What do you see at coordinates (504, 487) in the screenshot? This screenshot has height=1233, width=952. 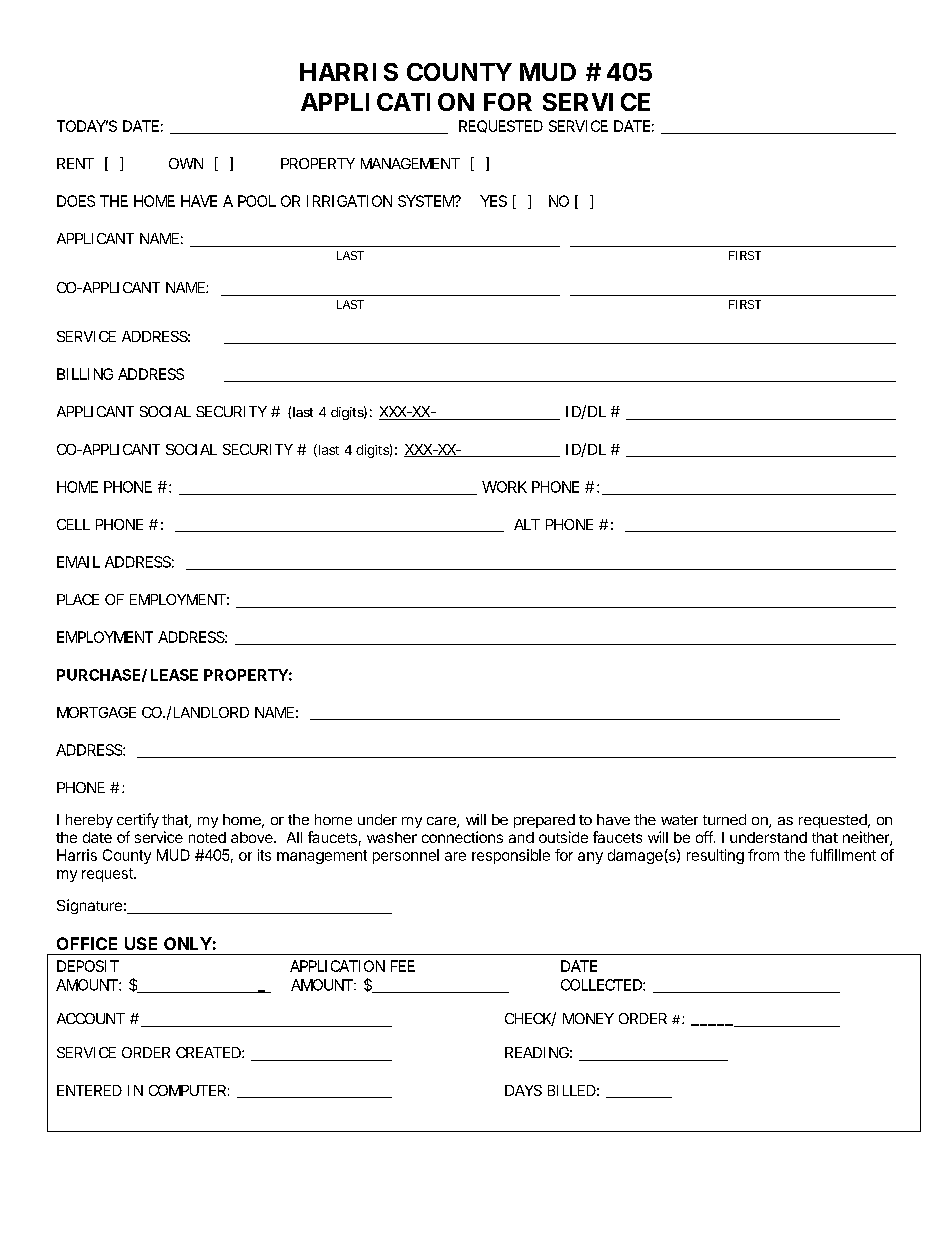 I see `WORK` at bounding box center [504, 487].
